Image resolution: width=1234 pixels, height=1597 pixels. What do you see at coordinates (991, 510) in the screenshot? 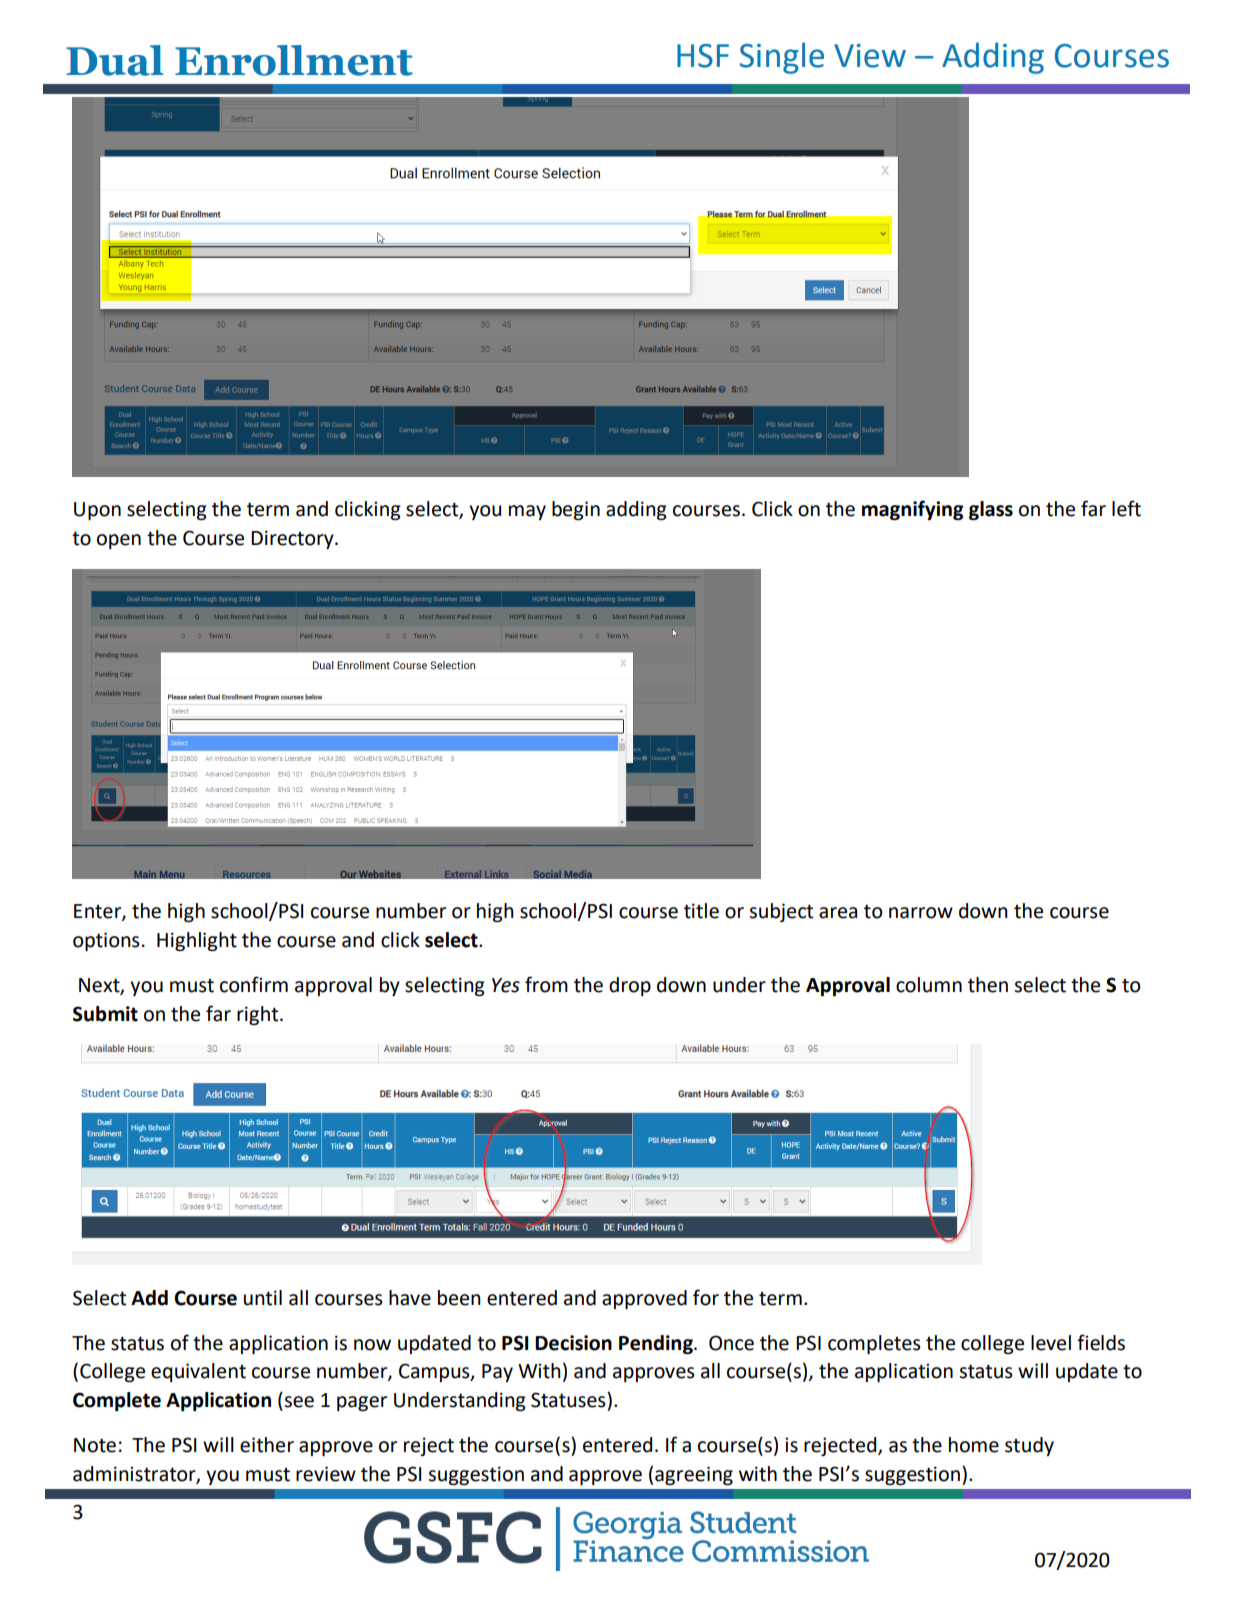
I see `glass` at bounding box center [991, 510].
